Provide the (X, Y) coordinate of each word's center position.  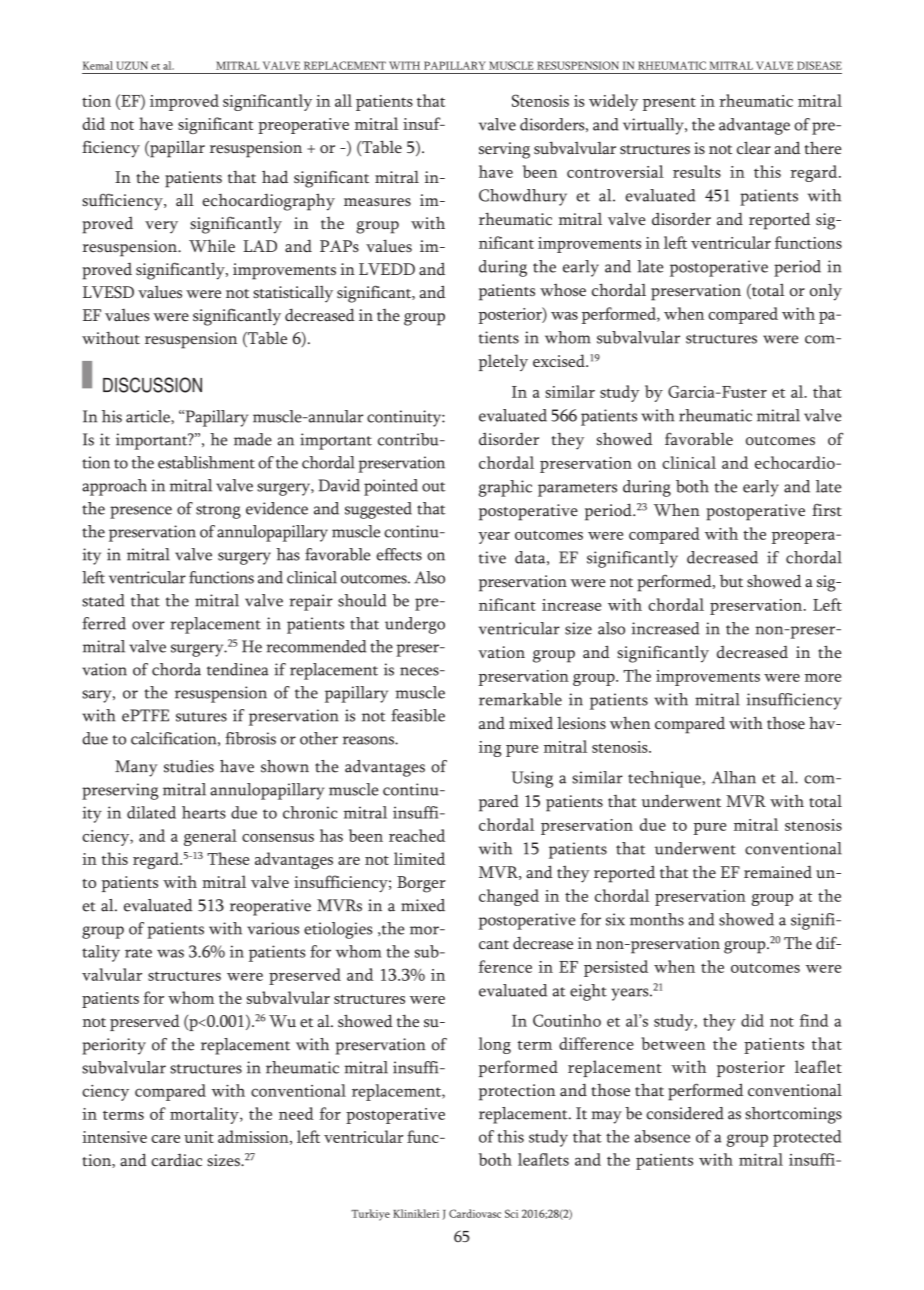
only (826, 292)
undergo (415, 625)
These (228, 858)
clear (754, 148)
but (731, 581)
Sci (511, 1213)
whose (563, 289)
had (275, 176)
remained (778, 872)
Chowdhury (523, 197)
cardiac (176, 1160)
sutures (201, 717)
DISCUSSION (152, 385)
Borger (421, 884)
